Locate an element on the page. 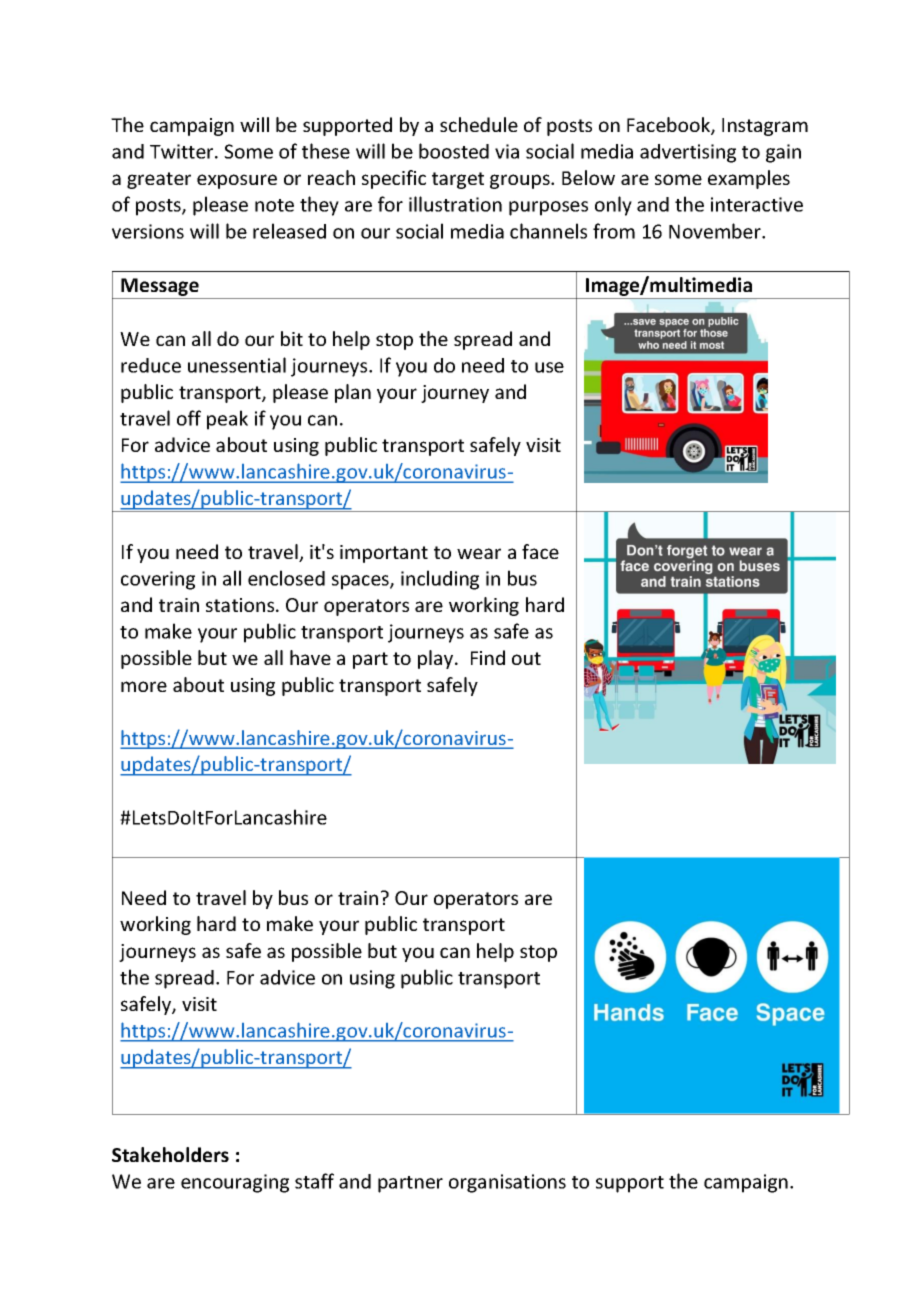 The height and width of the image is (1307, 924). advertising is located at coordinates (688, 153).
